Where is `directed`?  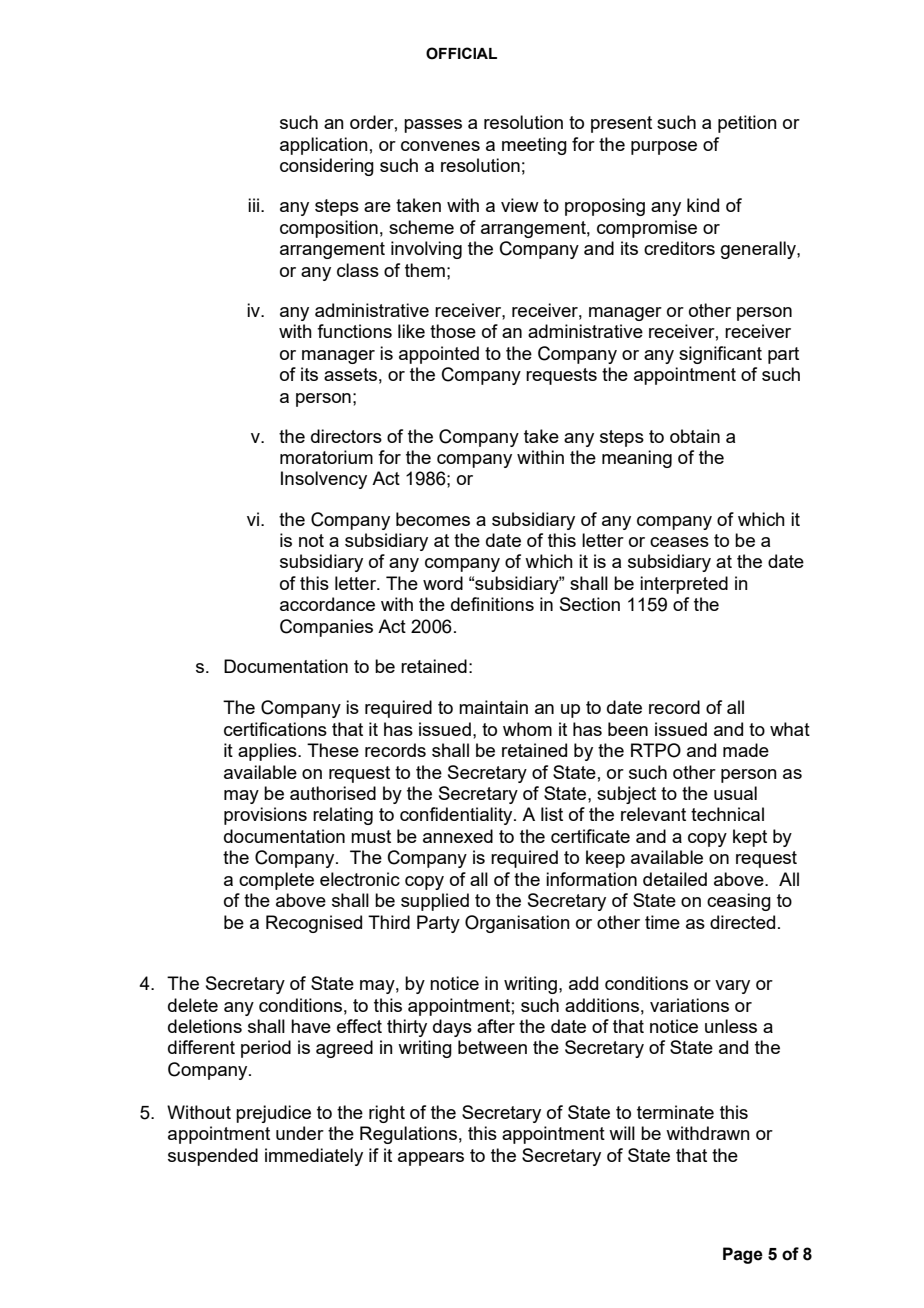 directed is located at coordinates (742, 922).
